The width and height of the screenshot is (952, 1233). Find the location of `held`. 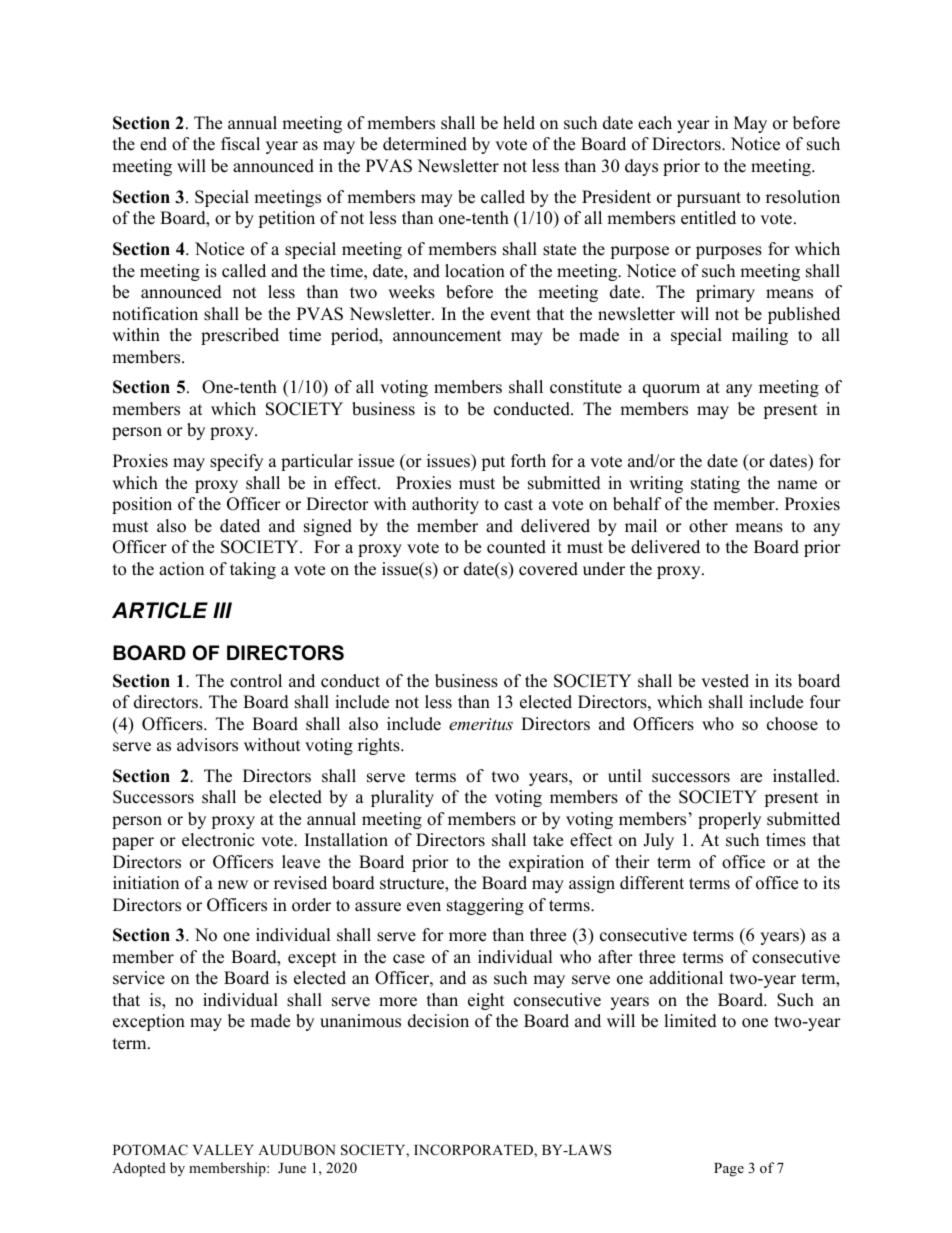

held is located at coordinates (519, 123).
